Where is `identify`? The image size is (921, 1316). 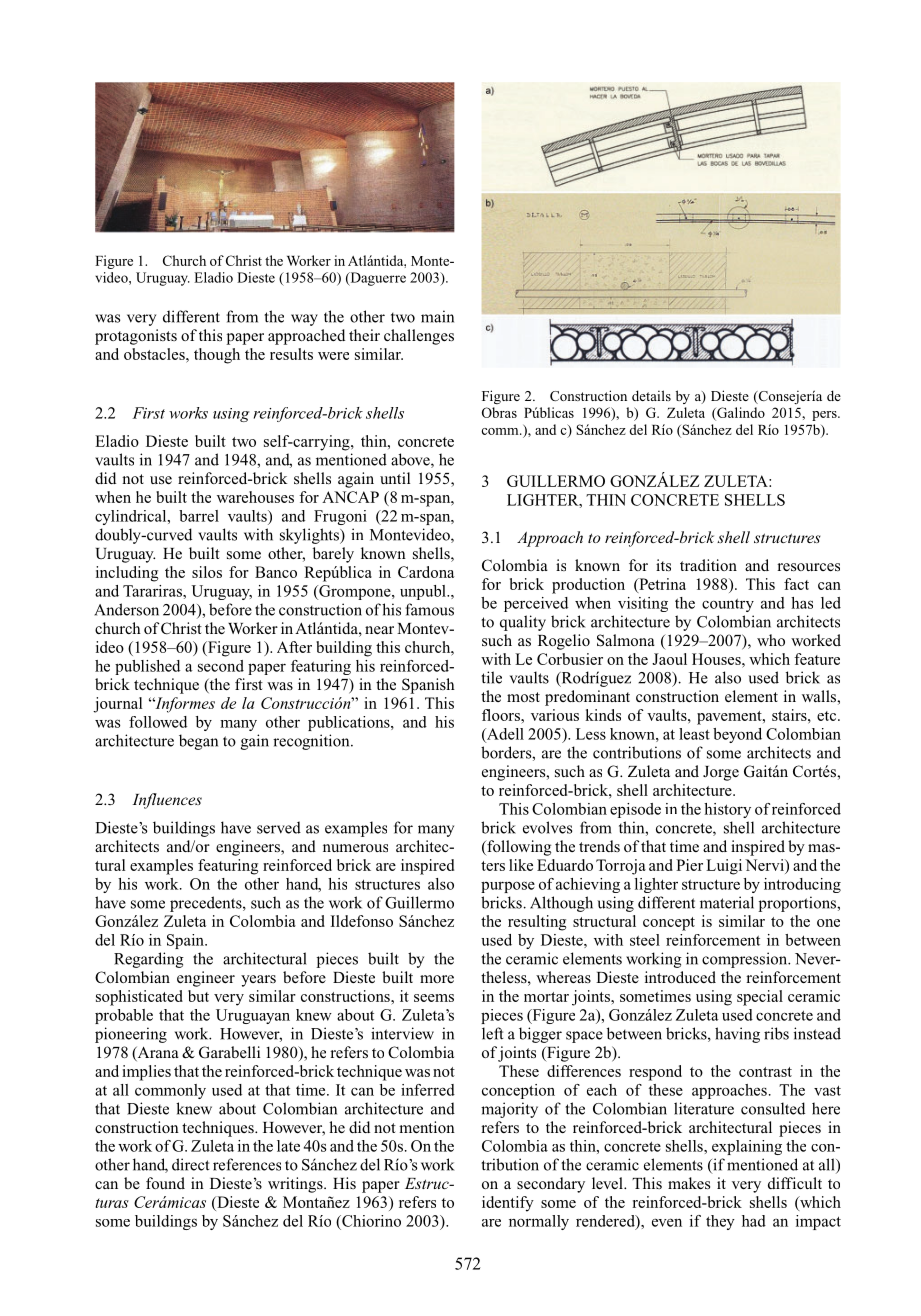 identify is located at coordinates (508, 1204).
